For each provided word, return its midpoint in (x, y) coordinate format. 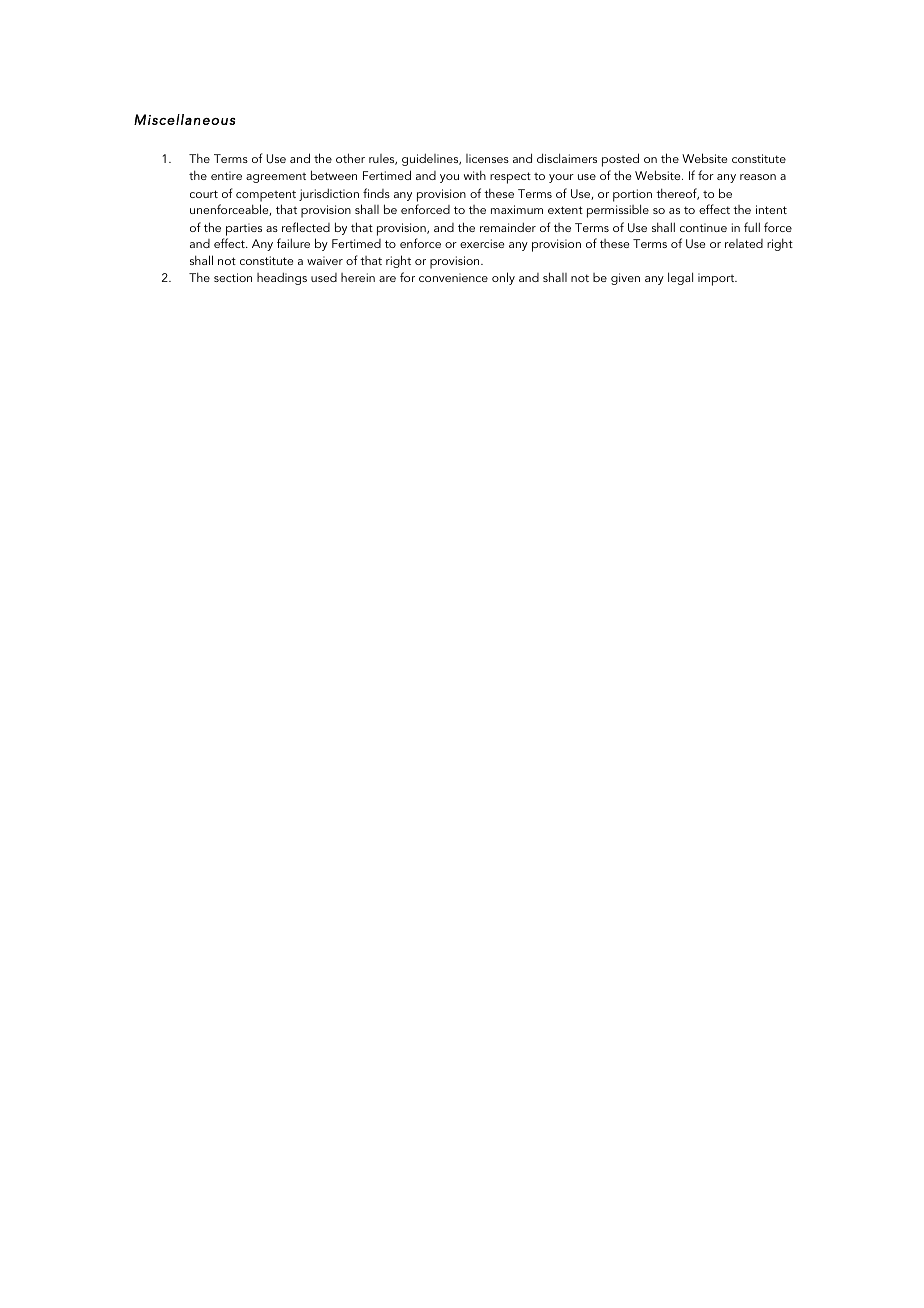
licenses (487, 158)
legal (680, 278)
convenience (453, 277)
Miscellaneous (184, 119)
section (233, 277)
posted (620, 160)
